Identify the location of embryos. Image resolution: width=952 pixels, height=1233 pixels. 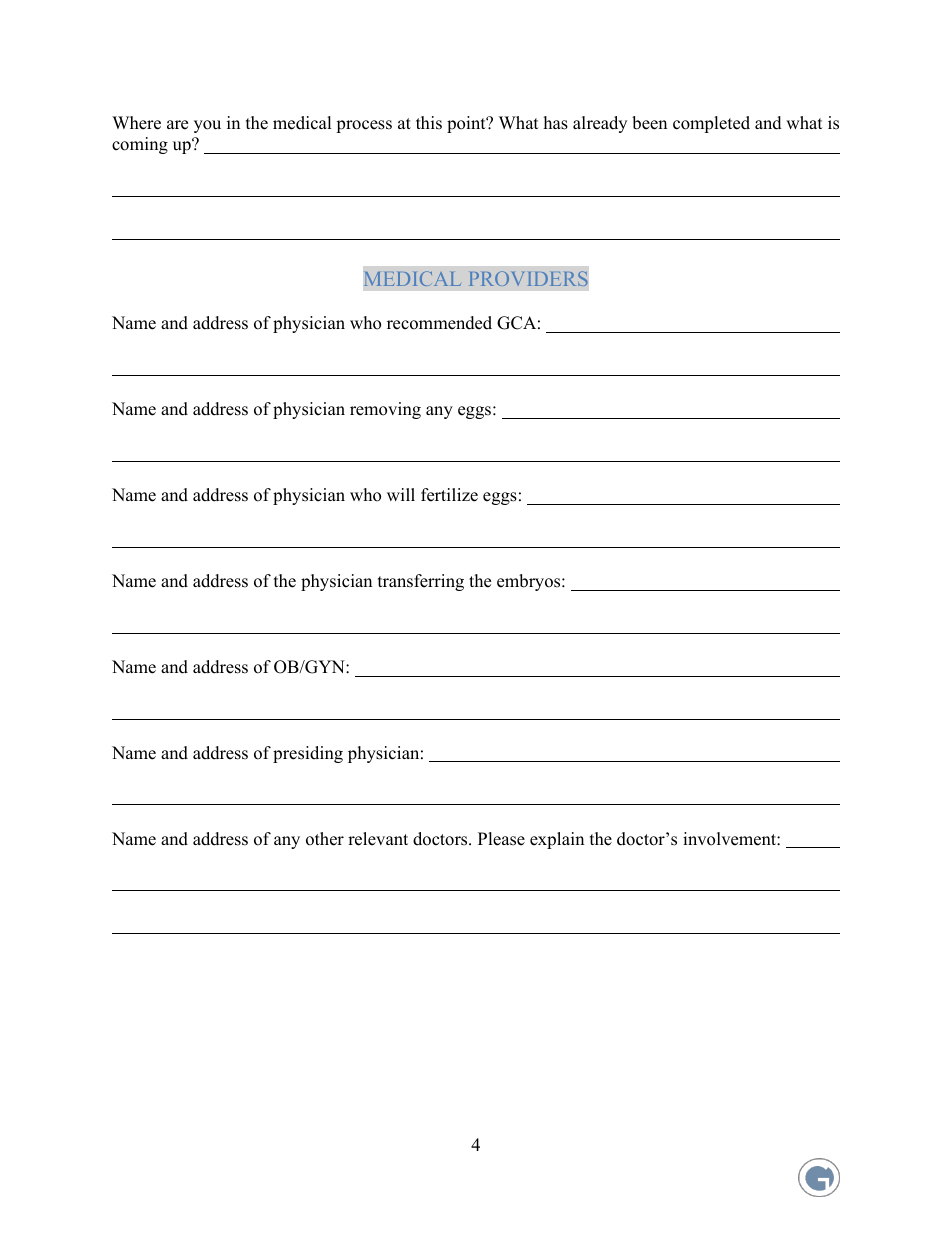
(530, 582).
